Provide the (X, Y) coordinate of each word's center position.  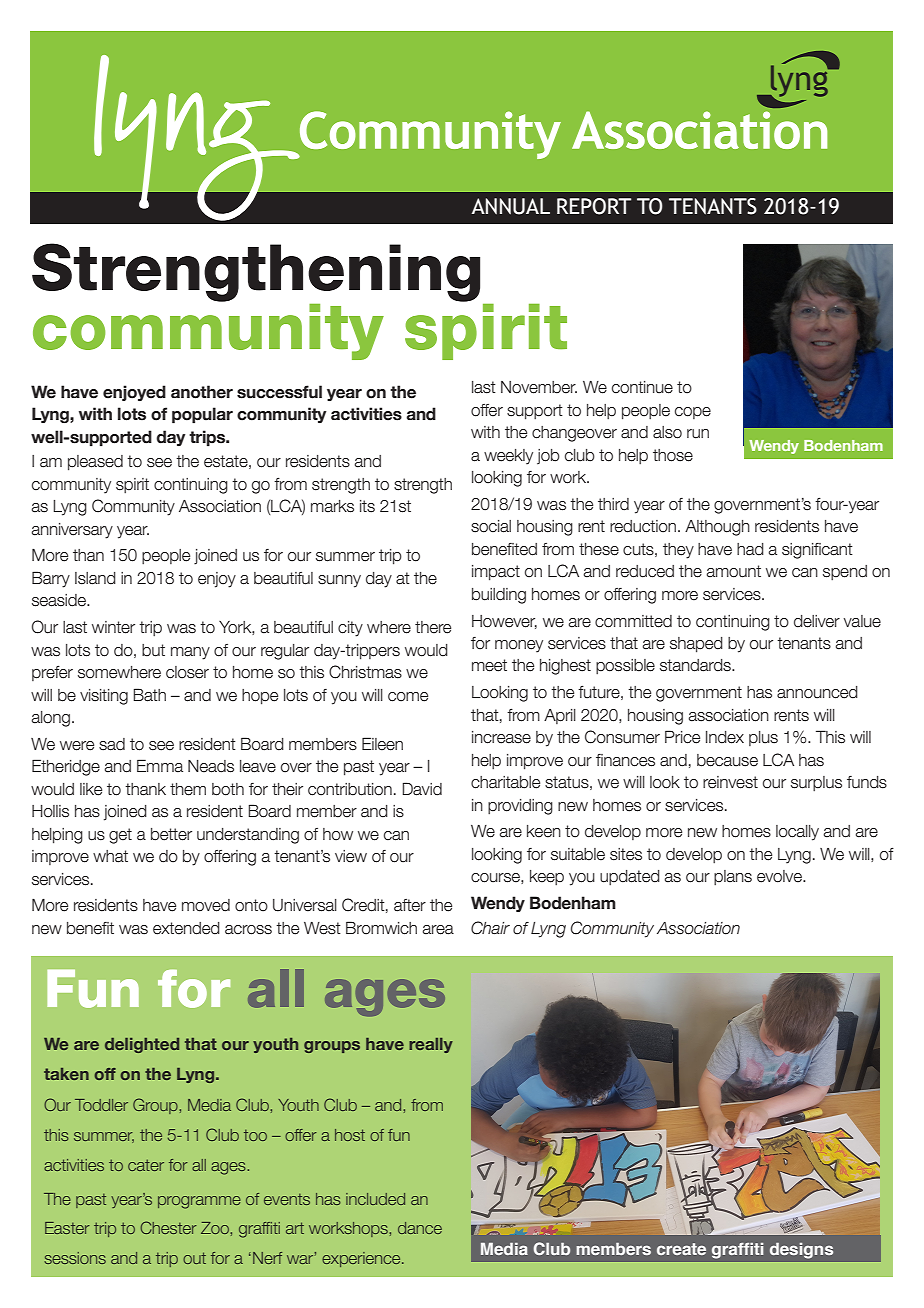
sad (112, 744)
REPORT (594, 206)
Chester (168, 1227)
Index (725, 737)
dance (420, 1228)
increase (501, 737)
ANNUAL (511, 206)
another (202, 392)
